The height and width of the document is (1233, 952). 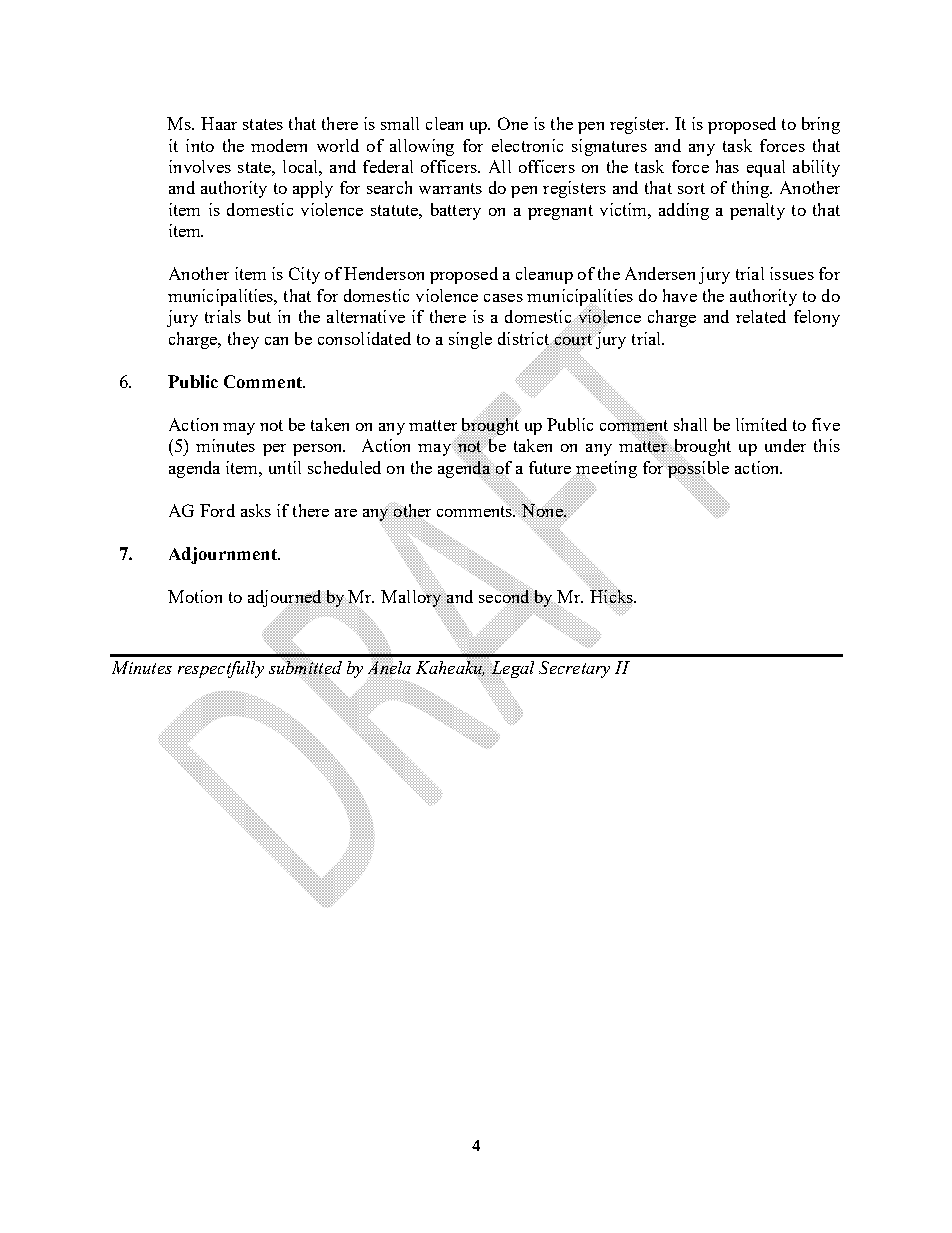 What do you see at coordinates (305, 668) in the document?
I see `submitted` at bounding box center [305, 668].
